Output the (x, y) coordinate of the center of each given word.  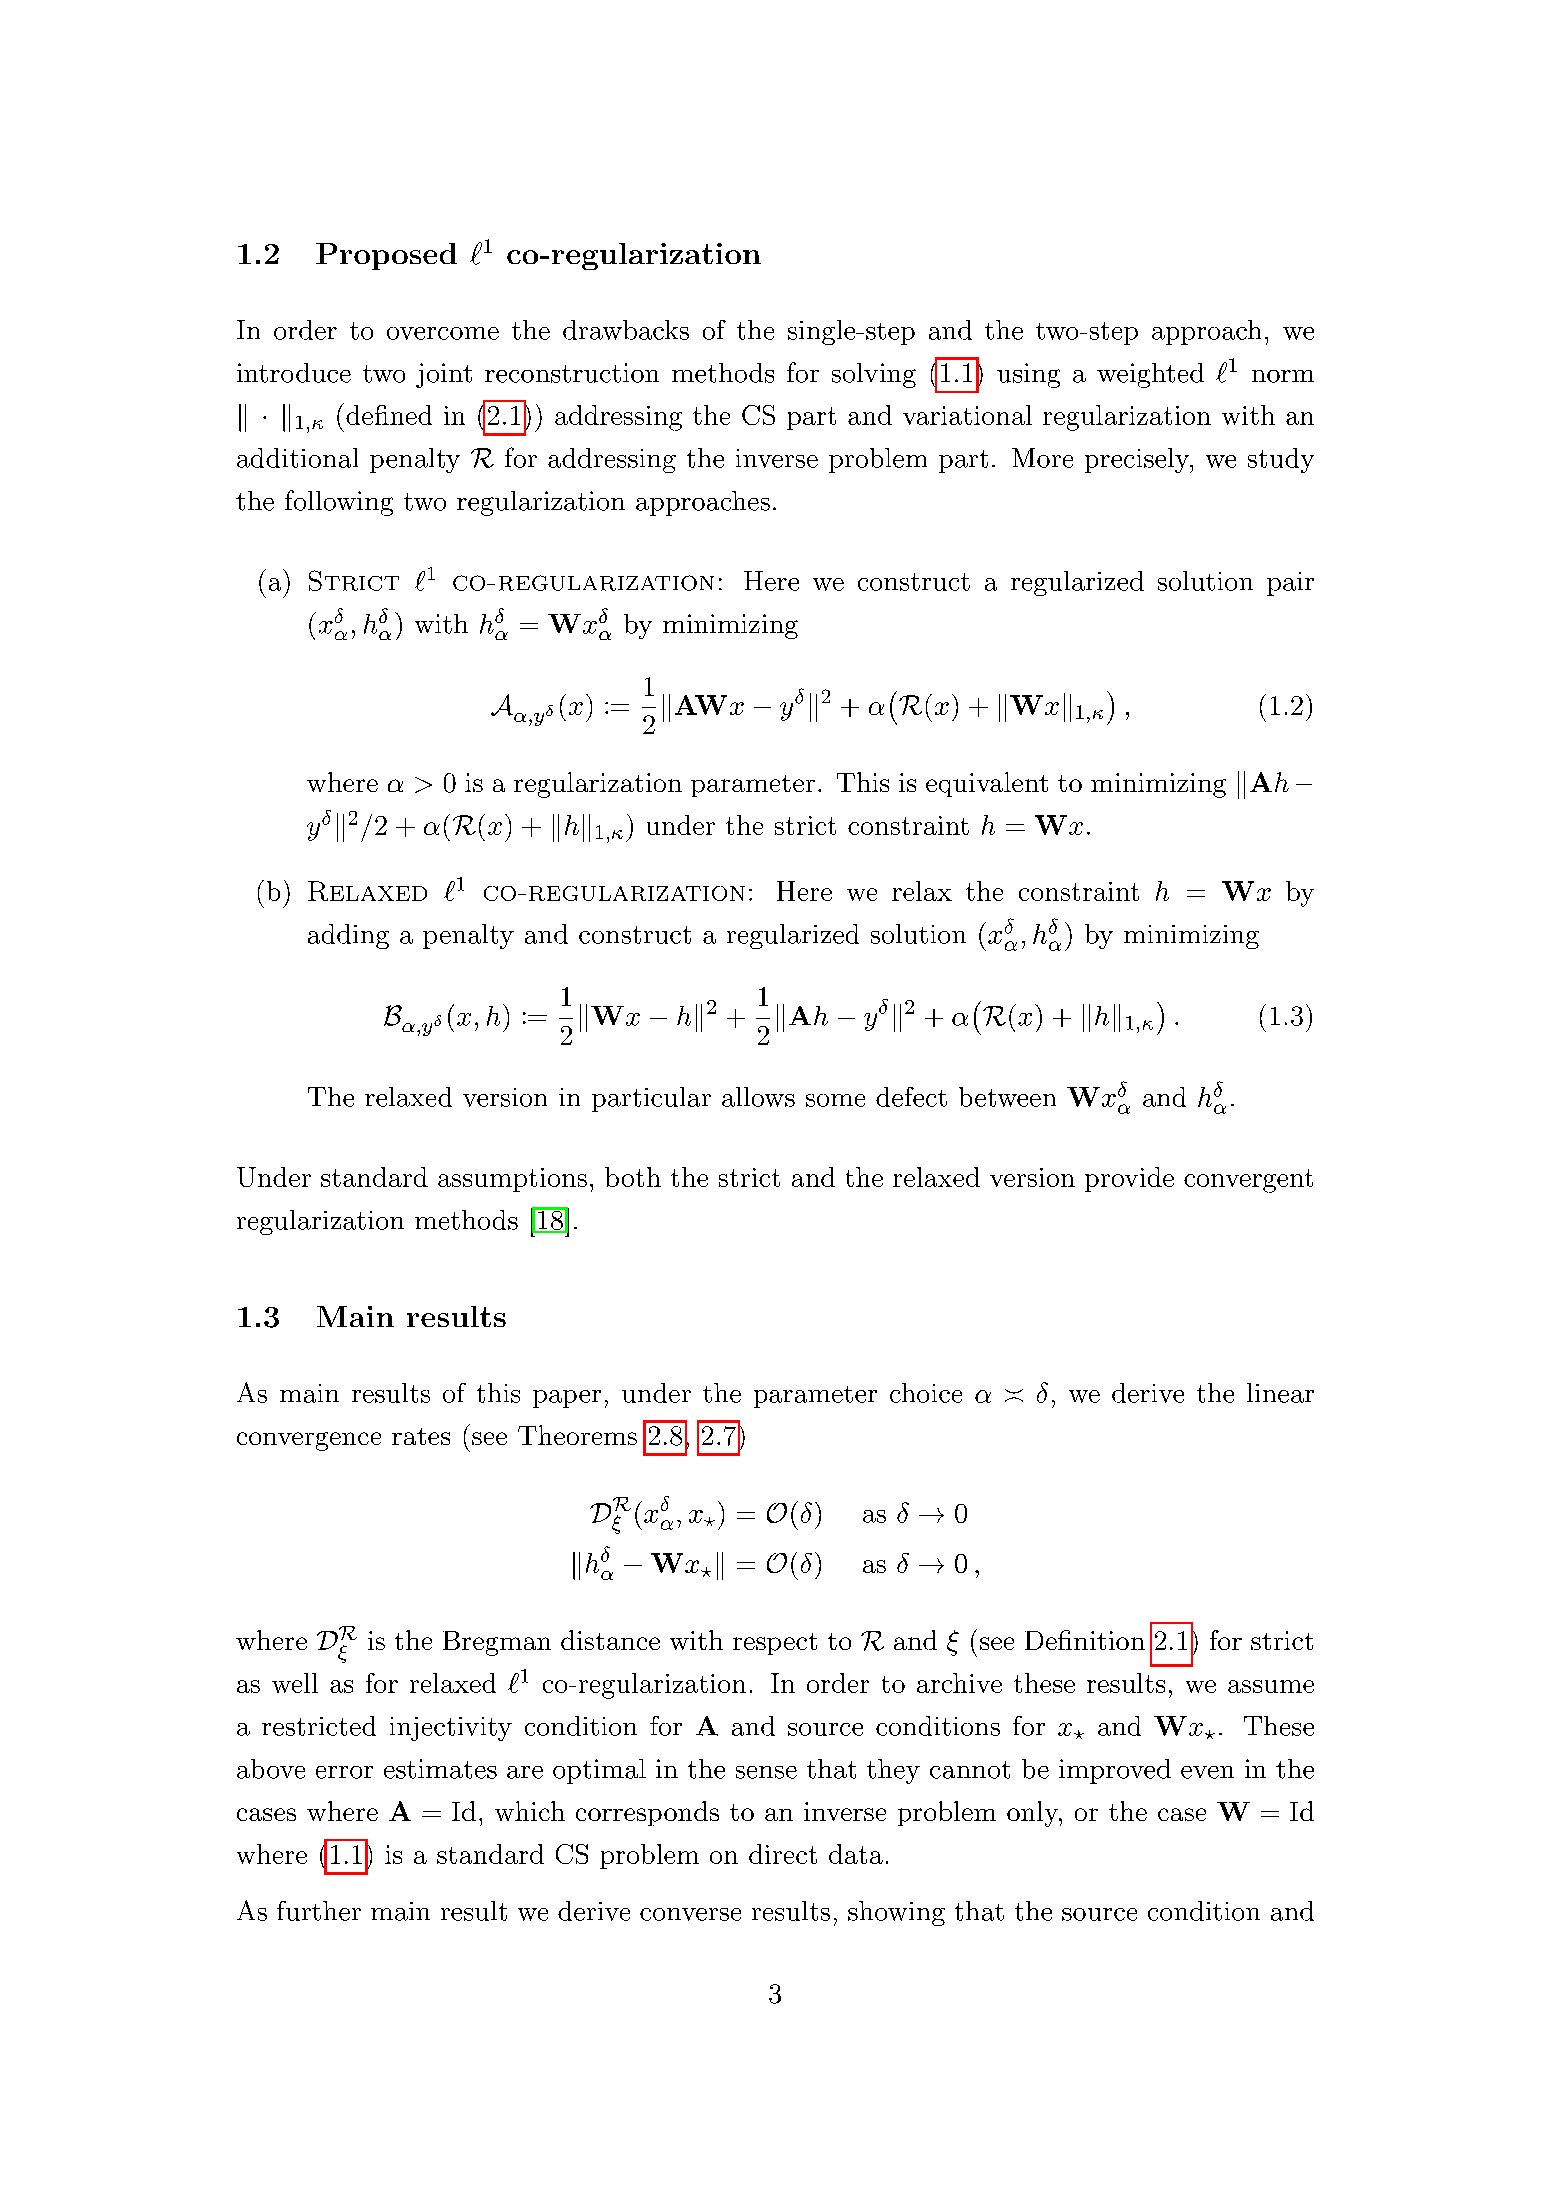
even (1207, 1772)
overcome (443, 333)
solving (874, 375)
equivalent (987, 784)
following (339, 503)
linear (1280, 1393)
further (319, 1911)
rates (421, 1436)
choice (926, 1393)
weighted (1150, 375)
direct (783, 1854)
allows (758, 1097)
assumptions (512, 1180)
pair (1290, 584)
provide (1129, 1179)
